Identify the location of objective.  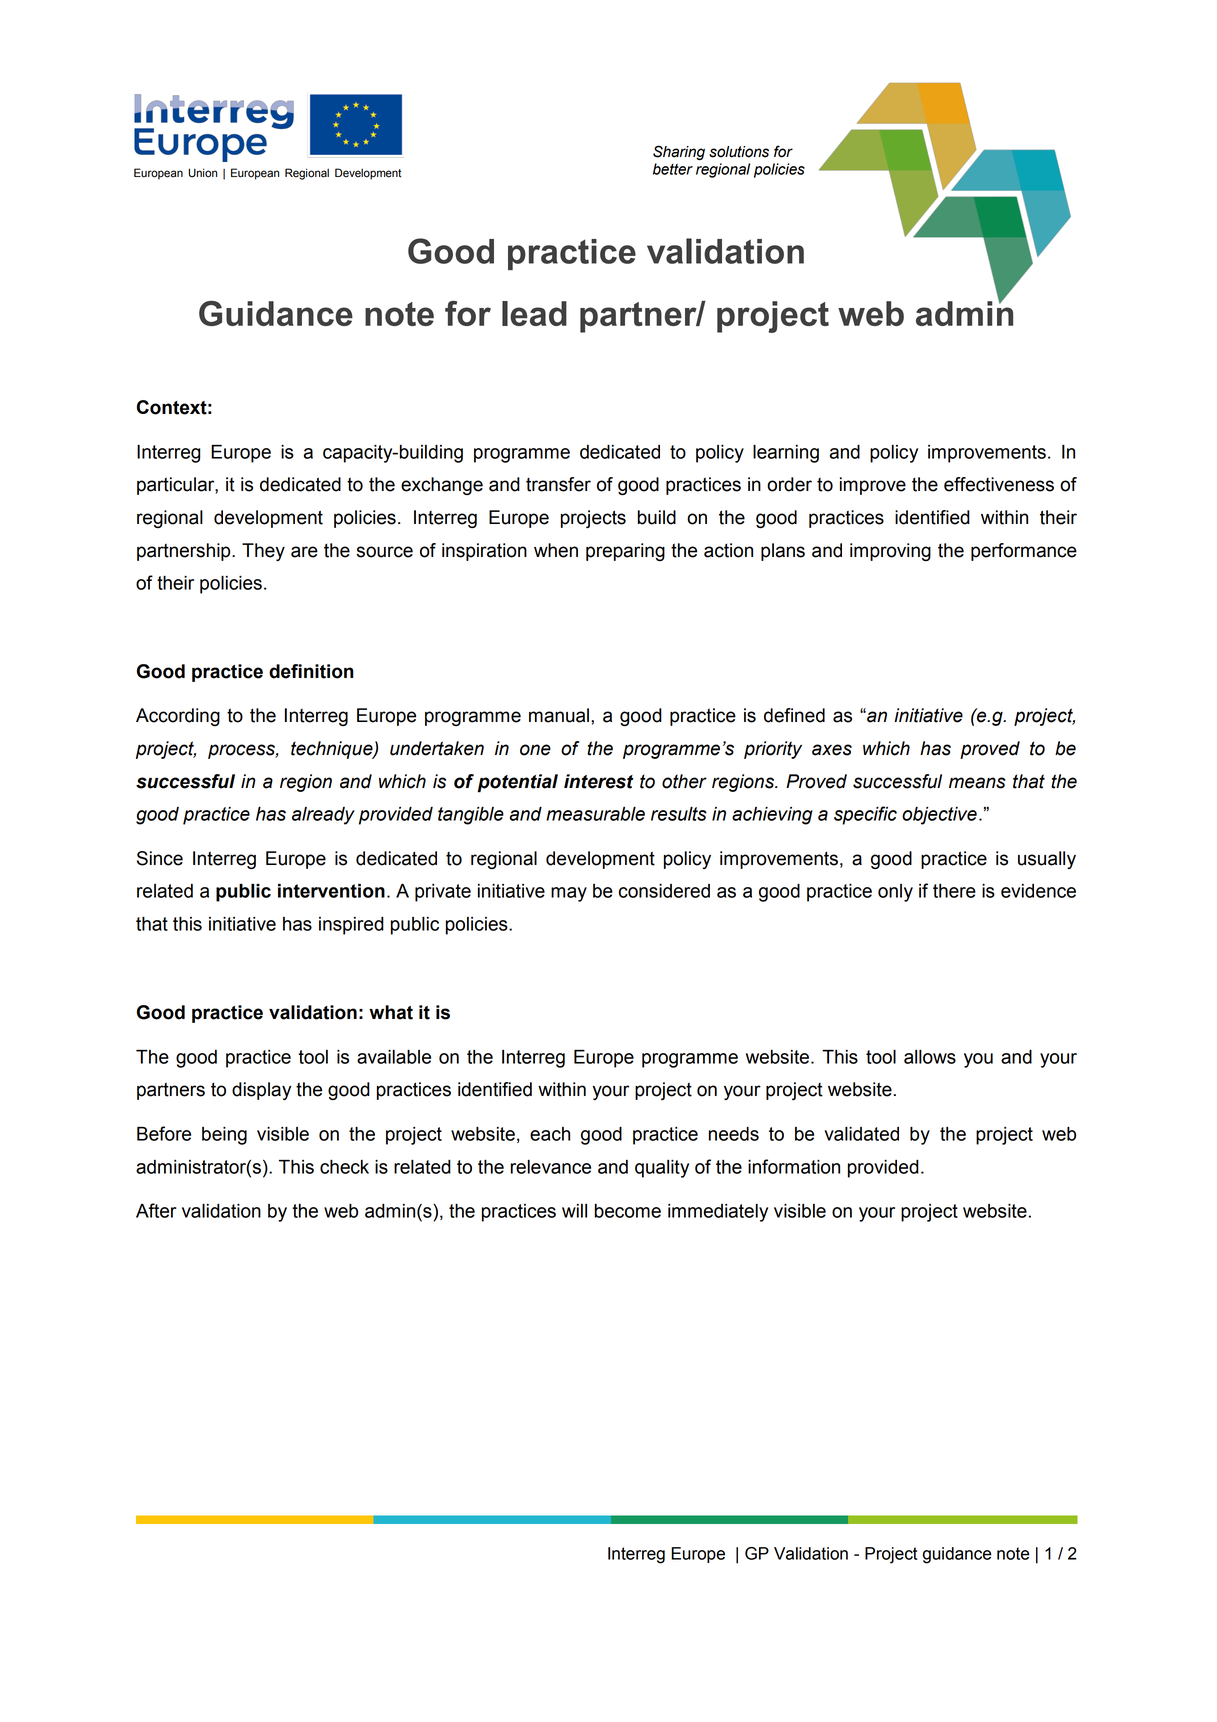
(939, 816).
